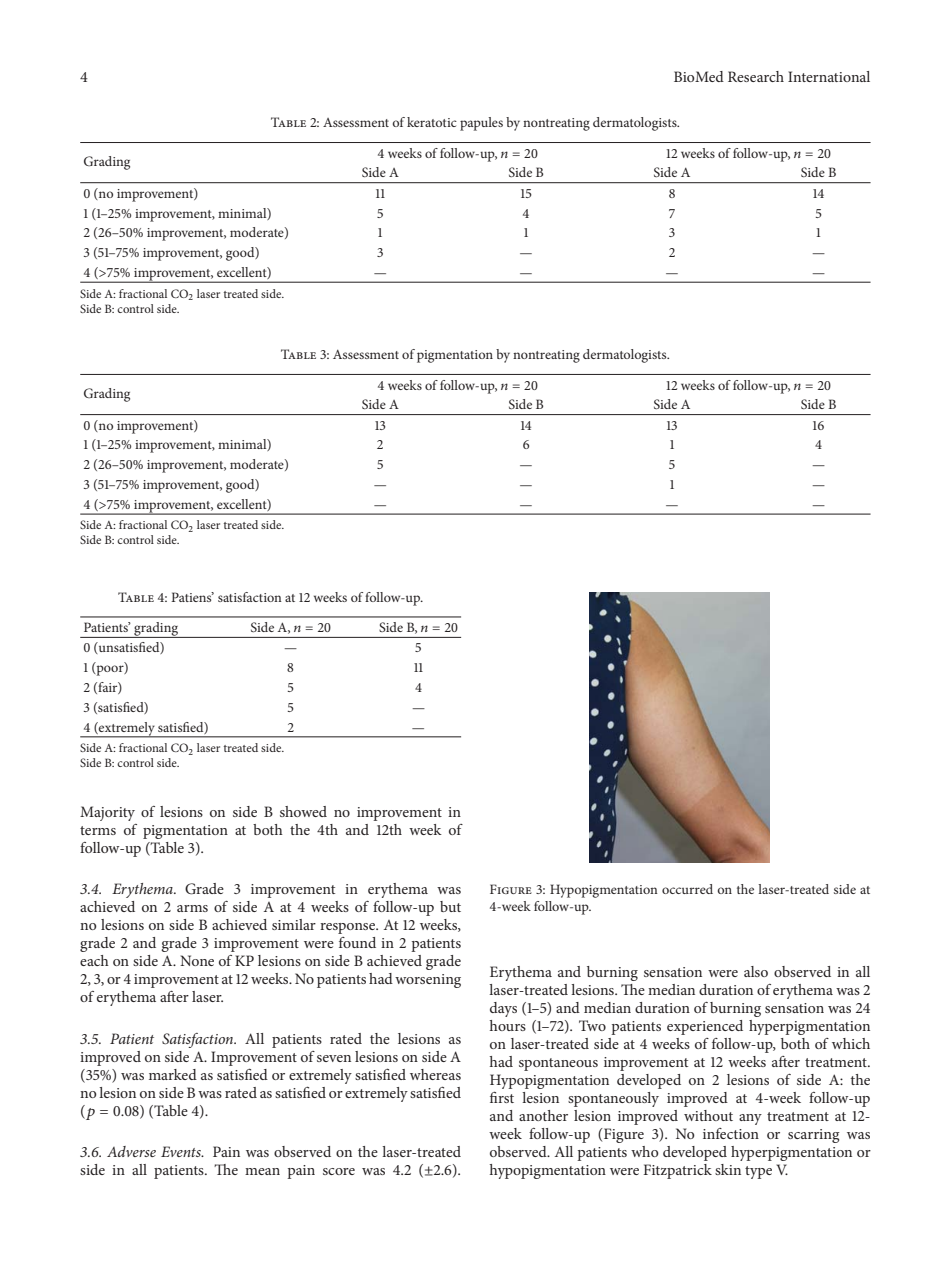  I want to click on terms, so click(98, 830).
